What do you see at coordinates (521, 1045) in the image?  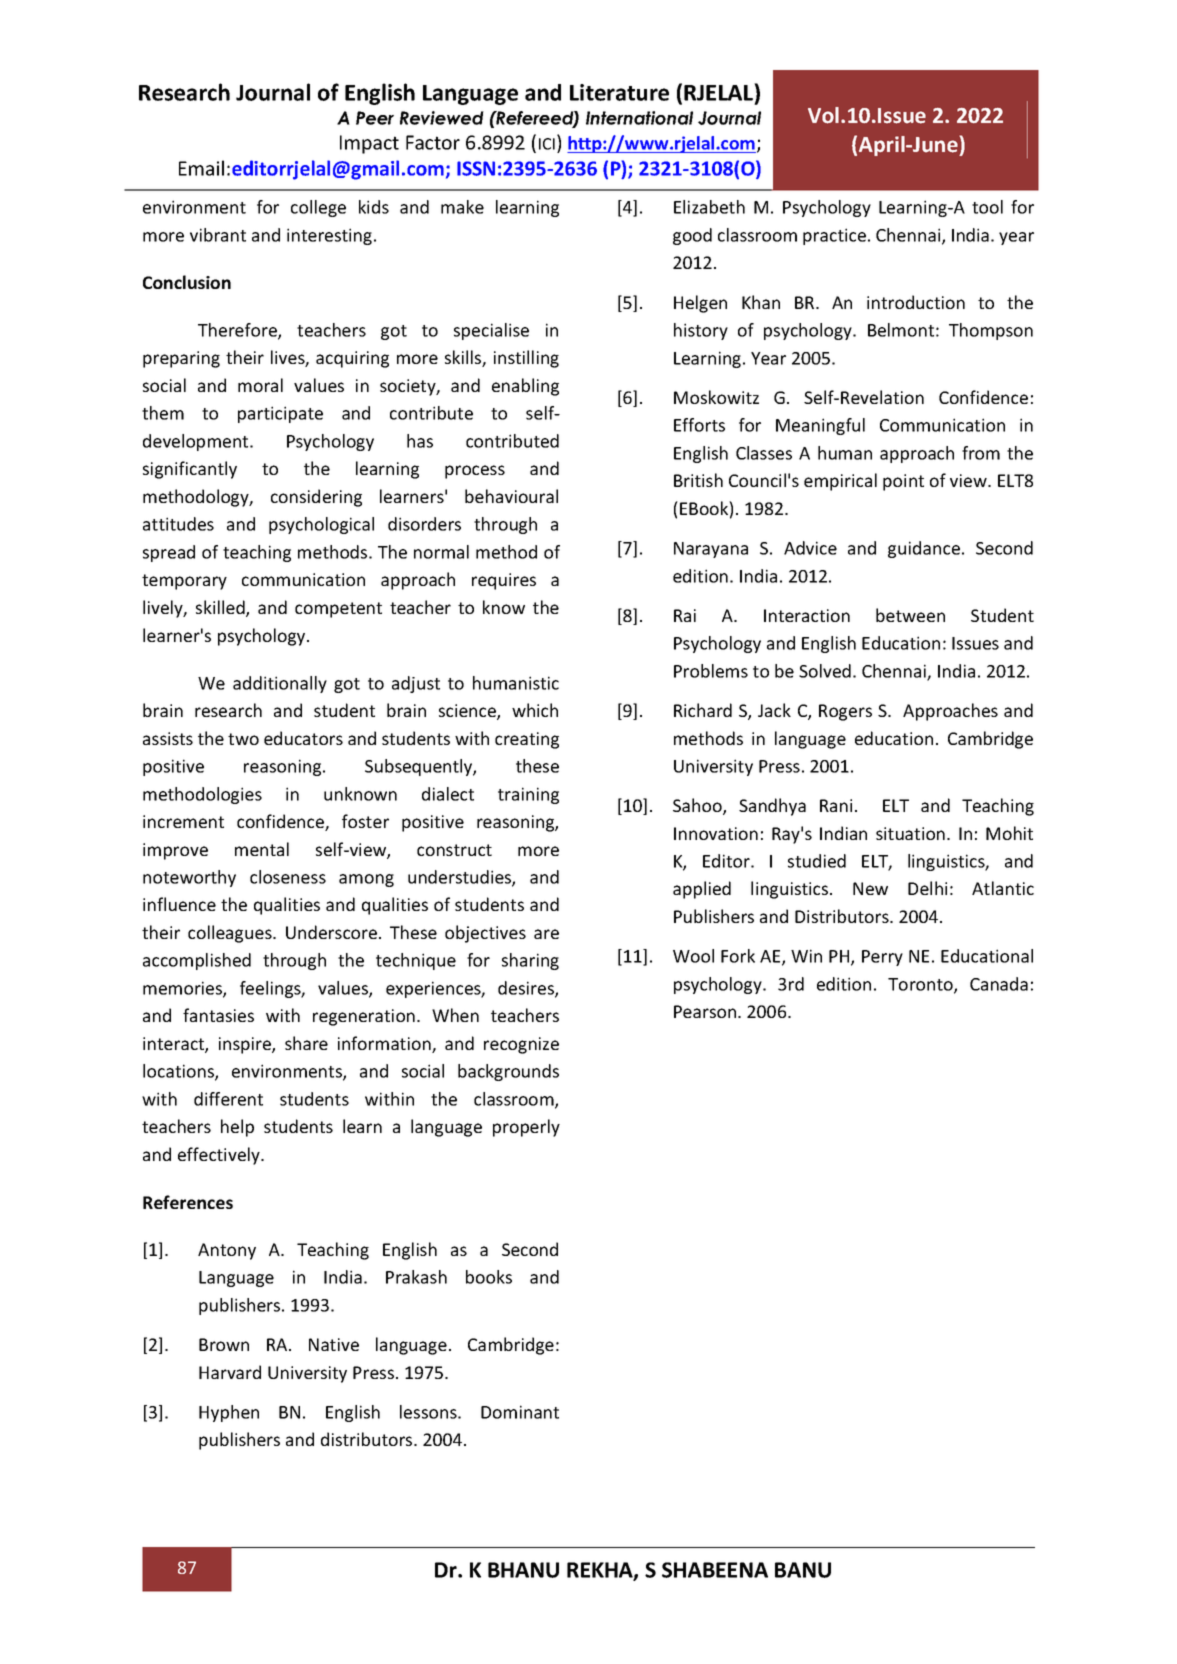 I see `recognize` at bounding box center [521, 1045].
